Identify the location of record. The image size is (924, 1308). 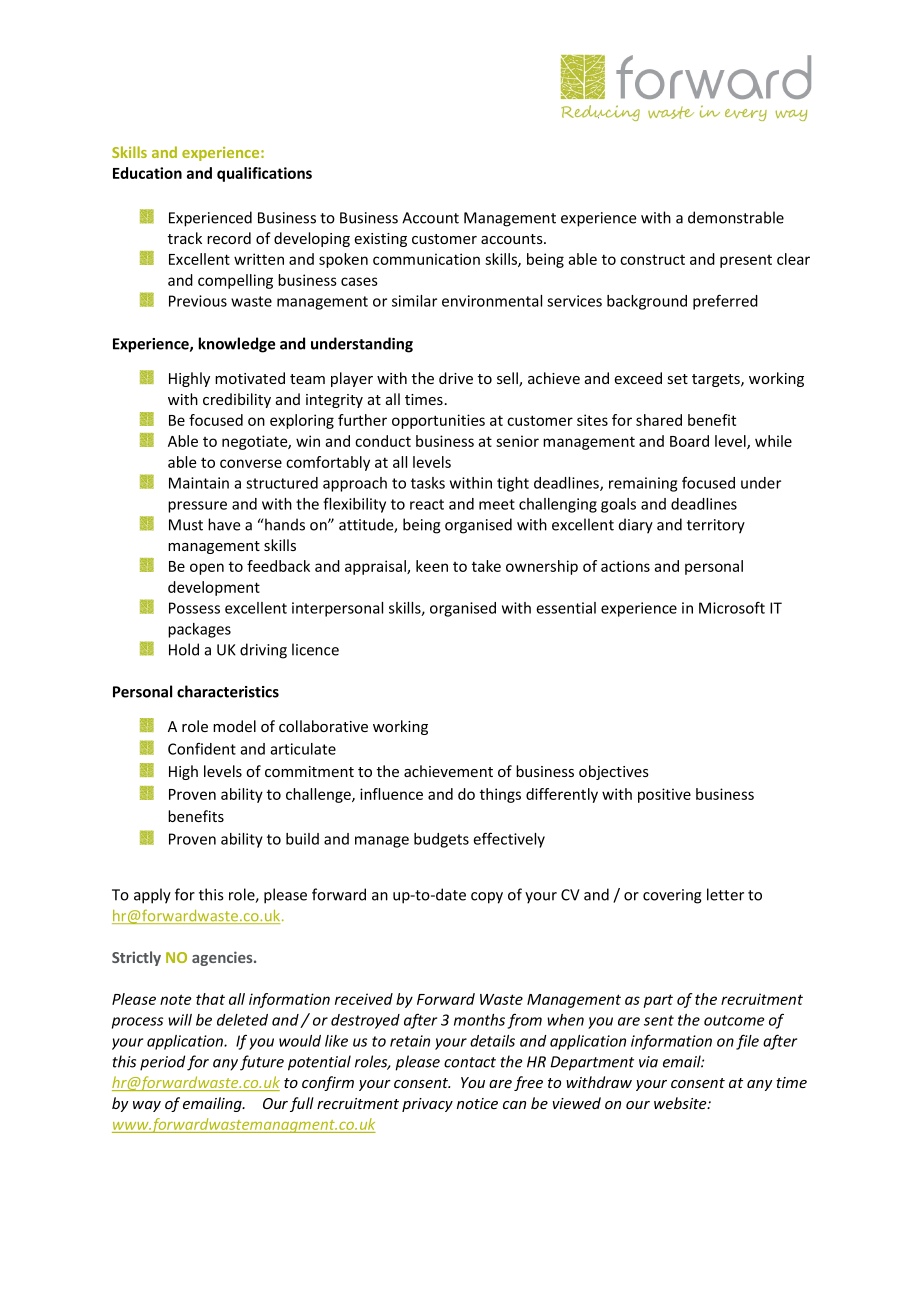
(229, 238).
